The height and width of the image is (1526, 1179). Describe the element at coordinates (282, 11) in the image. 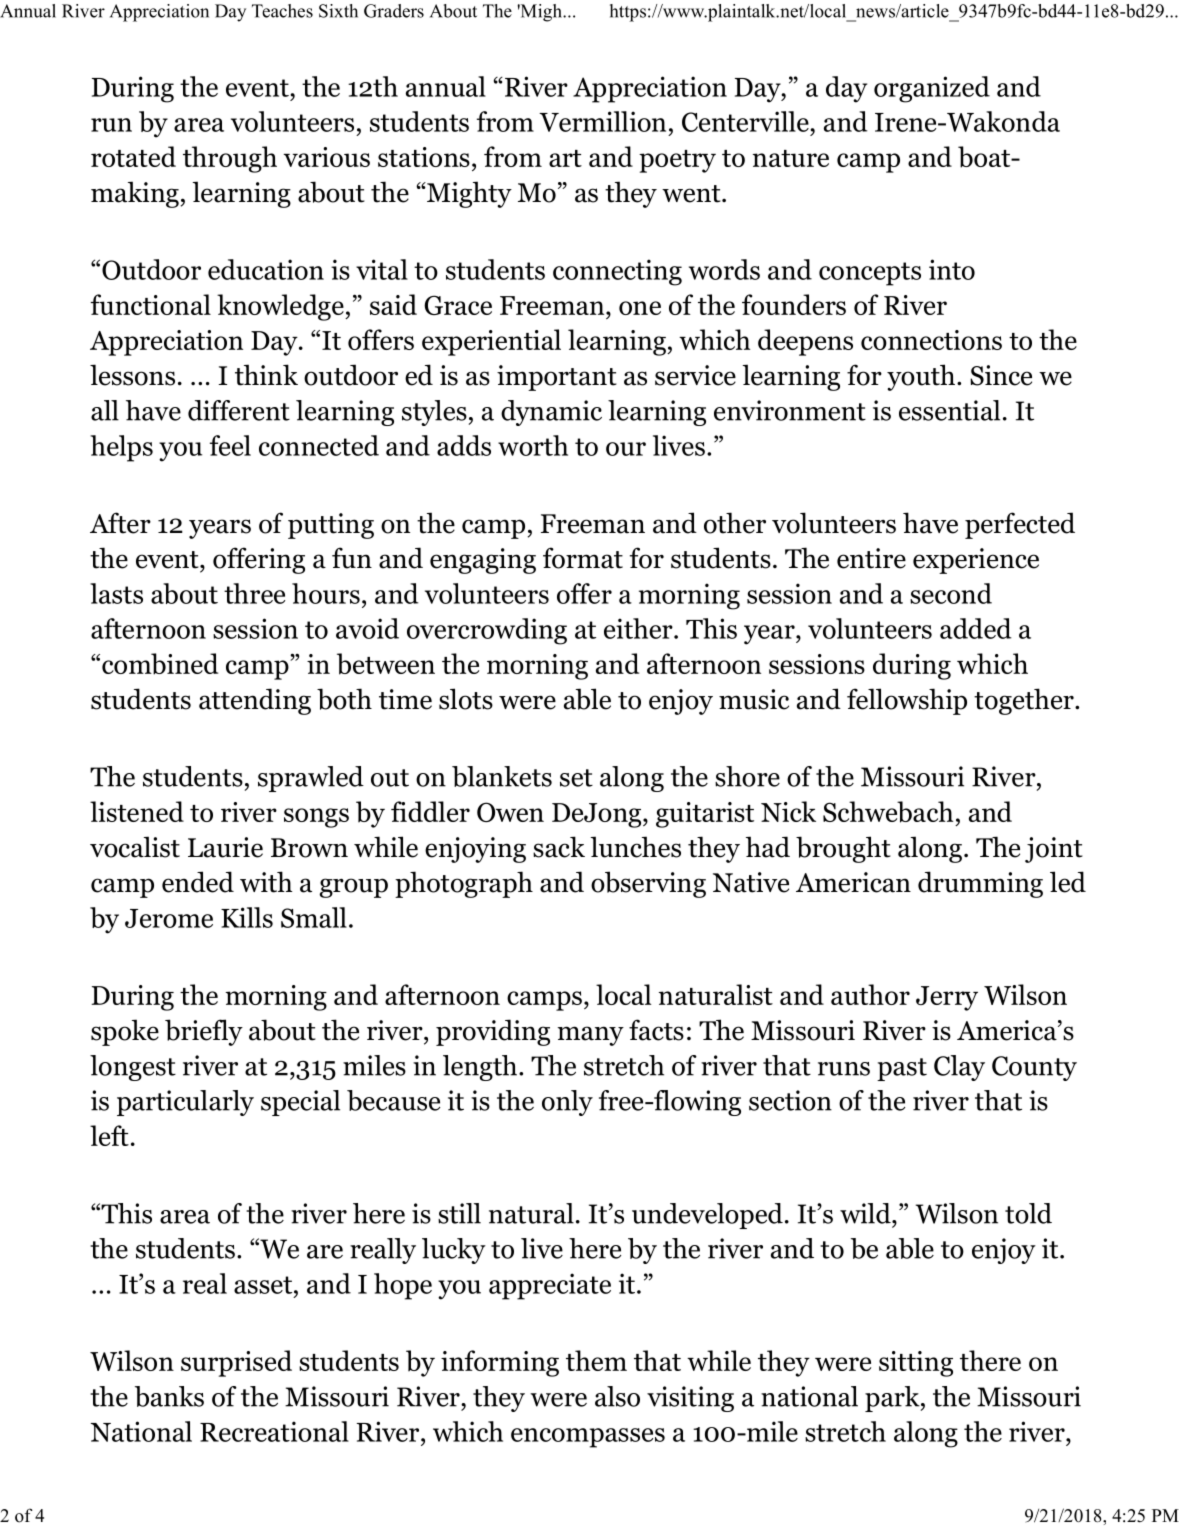

I see `Teaches` at that location.
